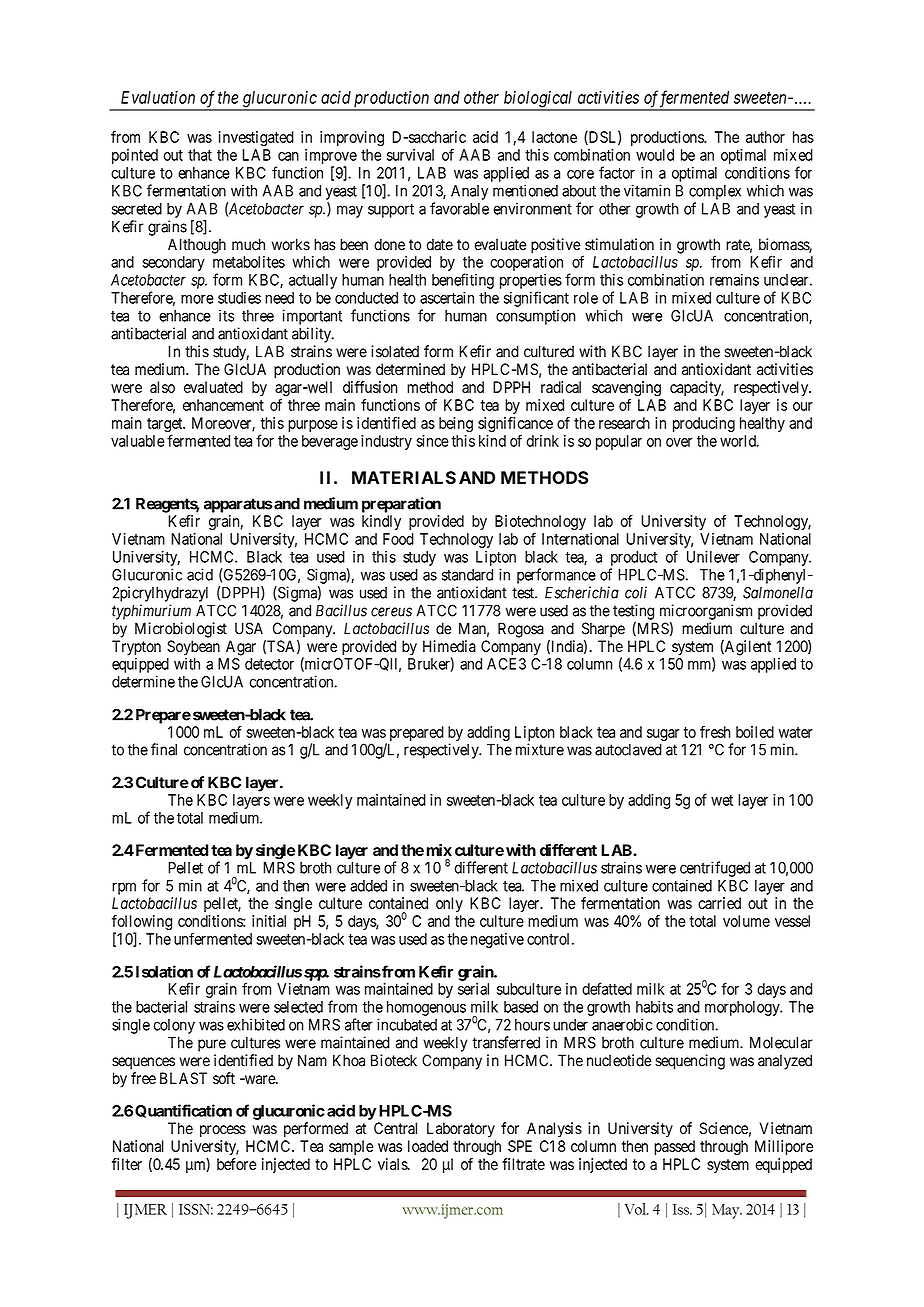 The image size is (924, 1307). What do you see at coordinates (166, 426) in the screenshot?
I see `target` at bounding box center [166, 426].
